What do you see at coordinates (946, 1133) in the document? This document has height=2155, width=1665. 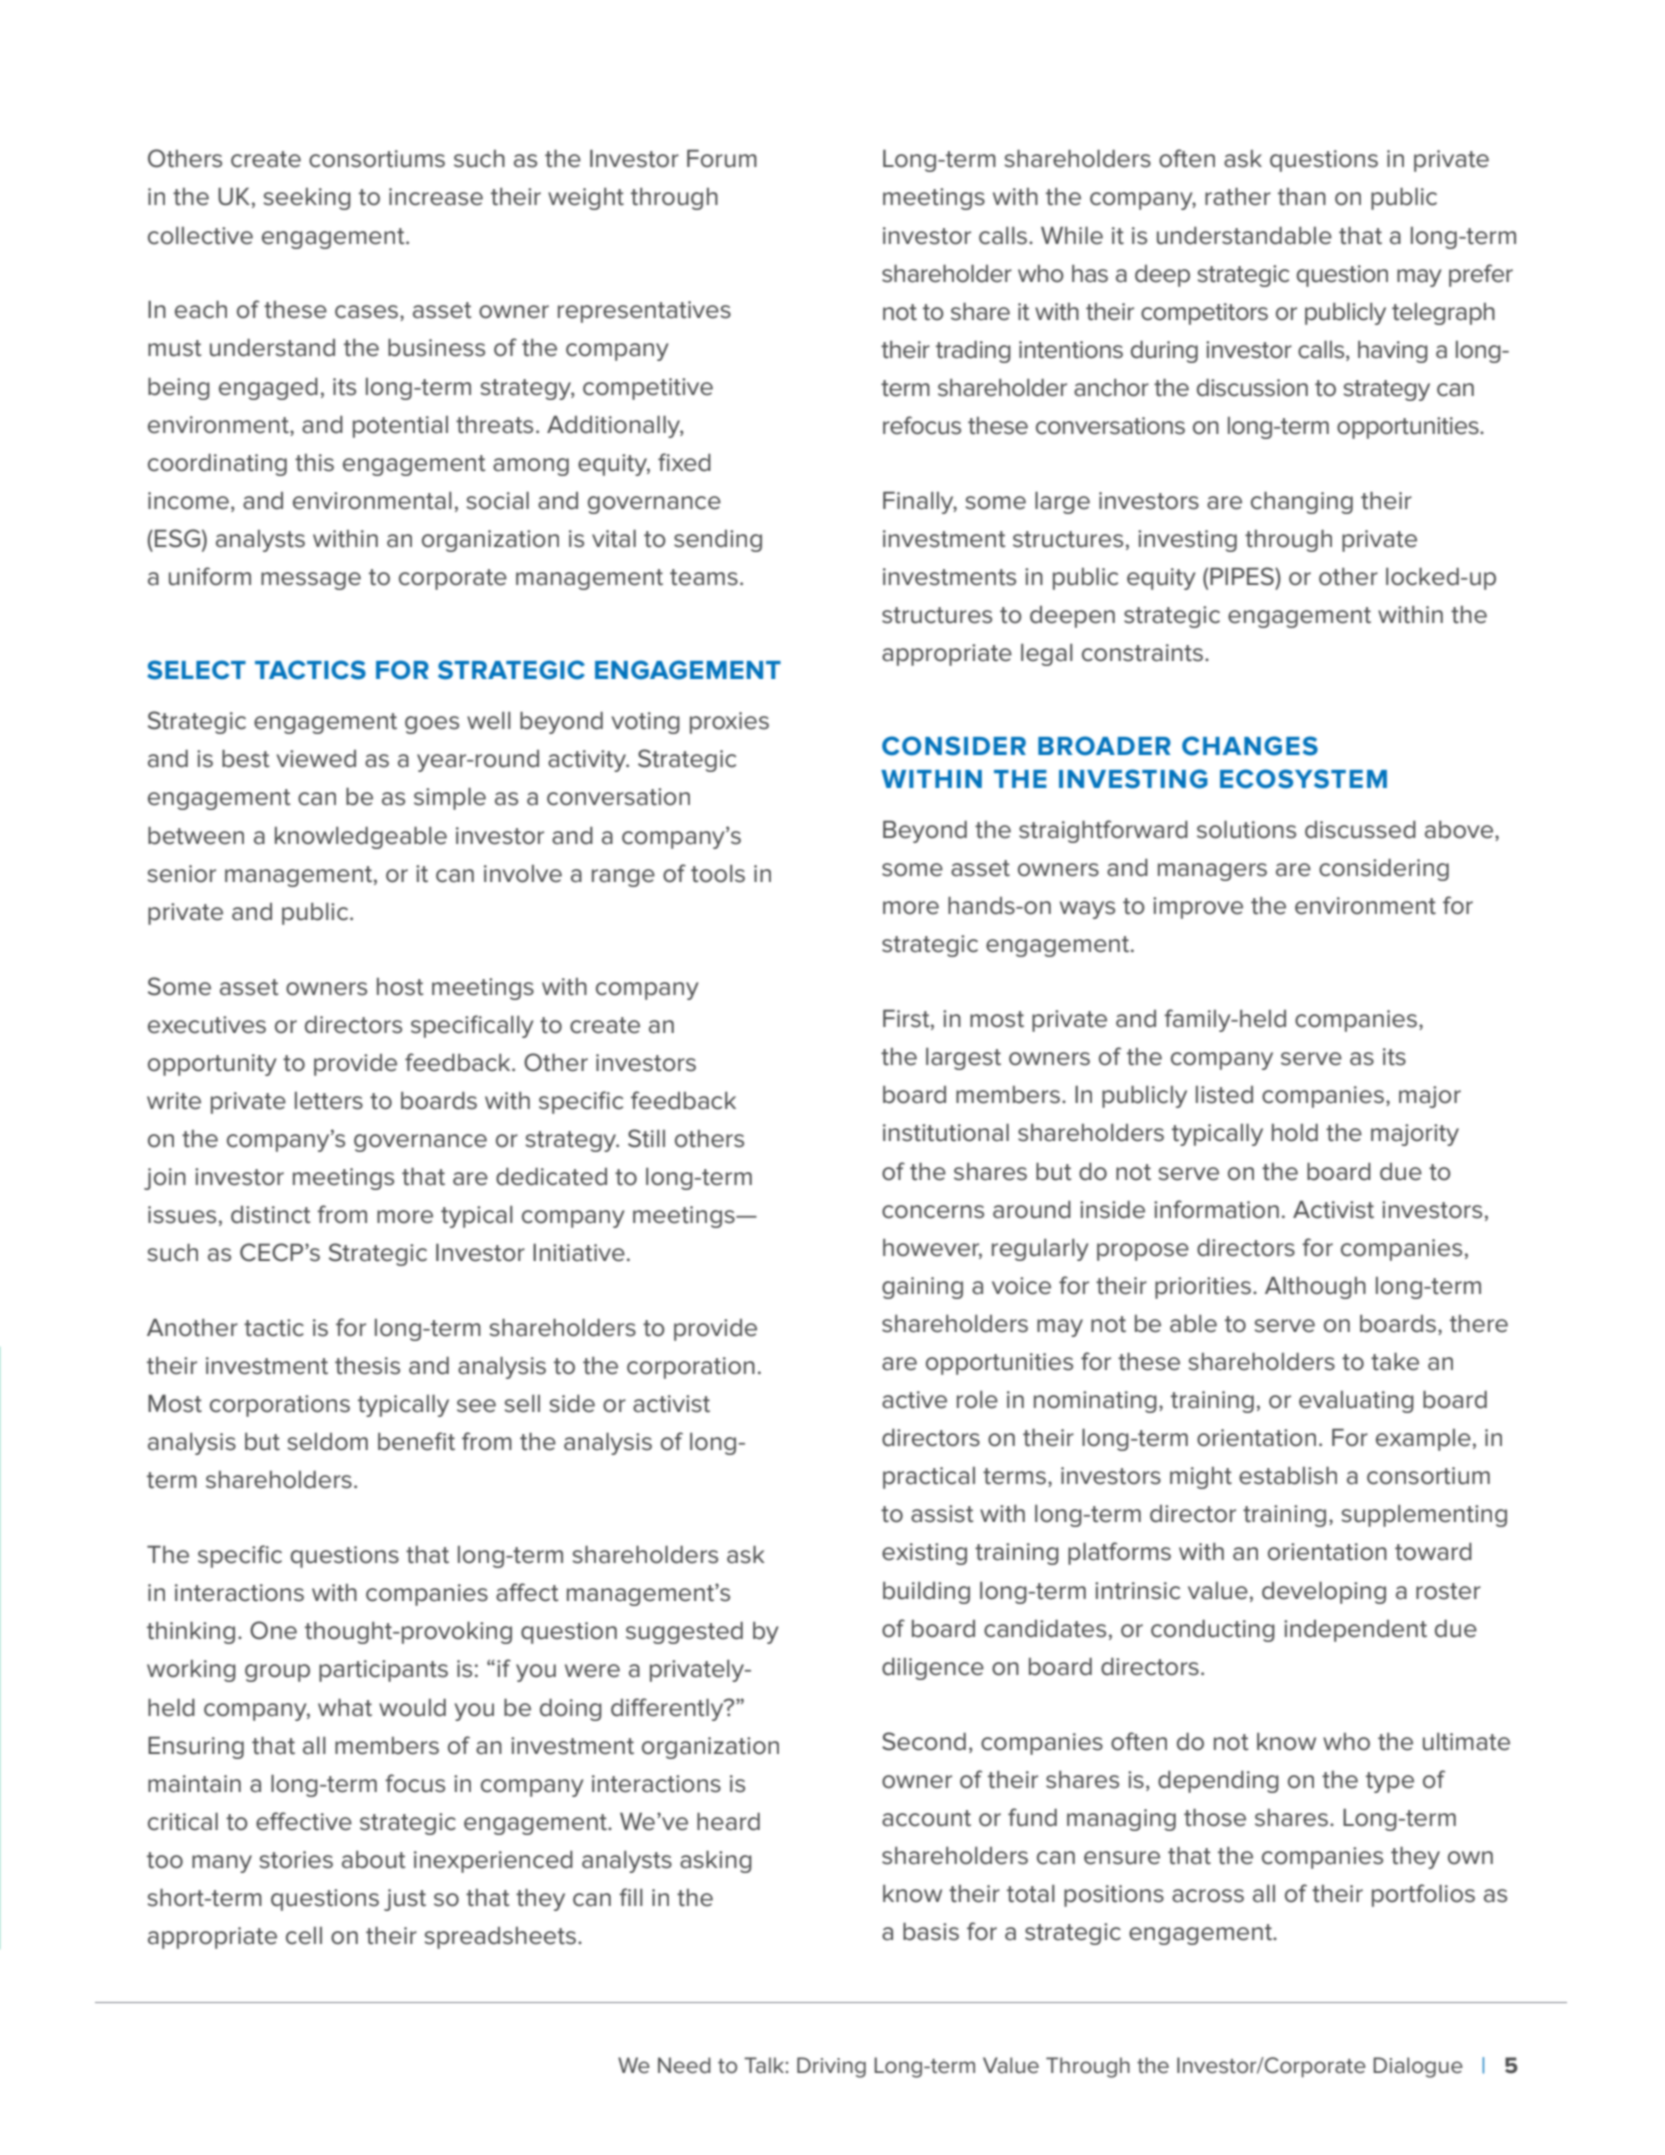 I see `institutional` at bounding box center [946, 1133].
